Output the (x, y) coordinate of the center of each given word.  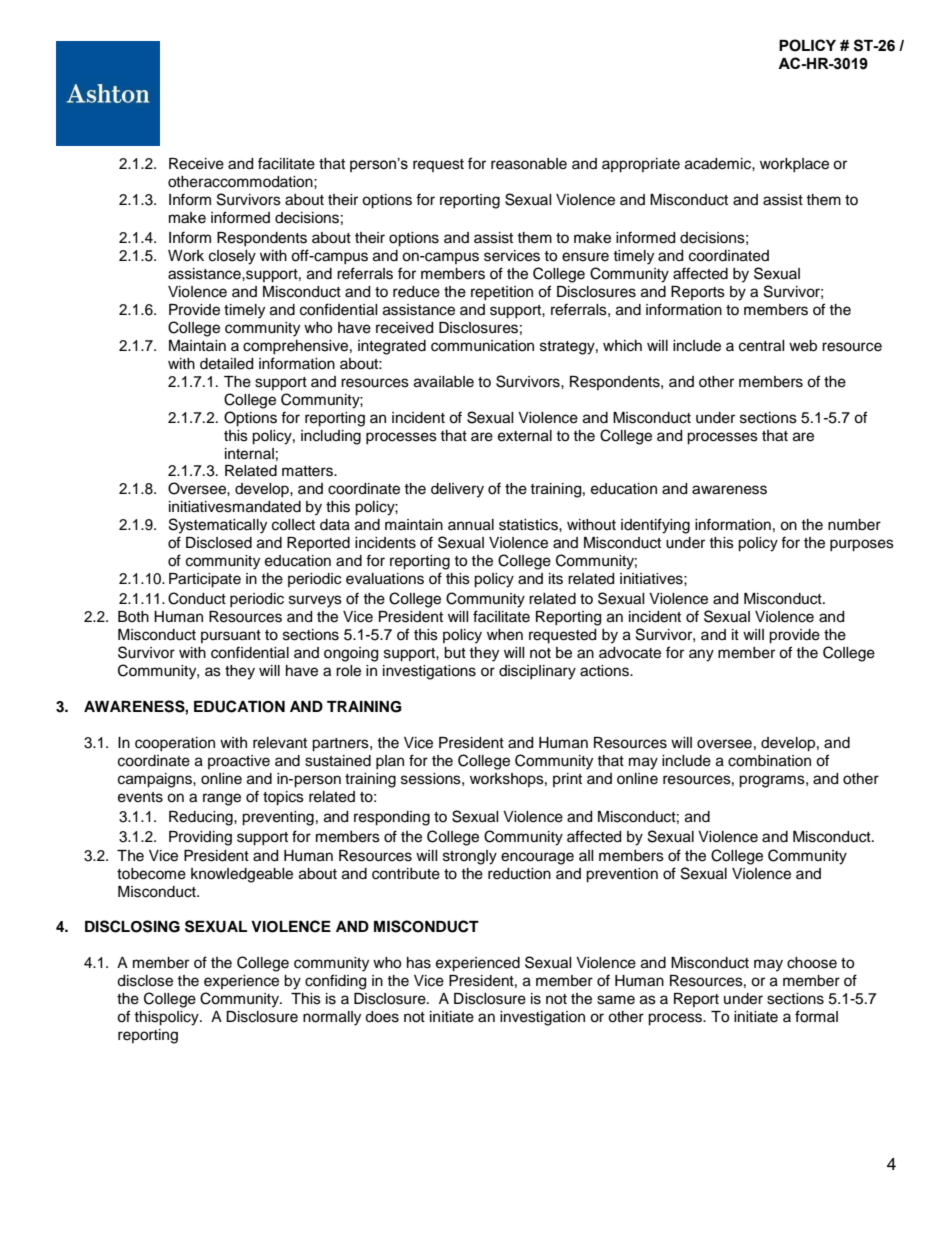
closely (232, 257)
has (419, 963)
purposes (862, 545)
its (556, 579)
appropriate (641, 165)
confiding (335, 982)
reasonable (529, 164)
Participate (205, 580)
